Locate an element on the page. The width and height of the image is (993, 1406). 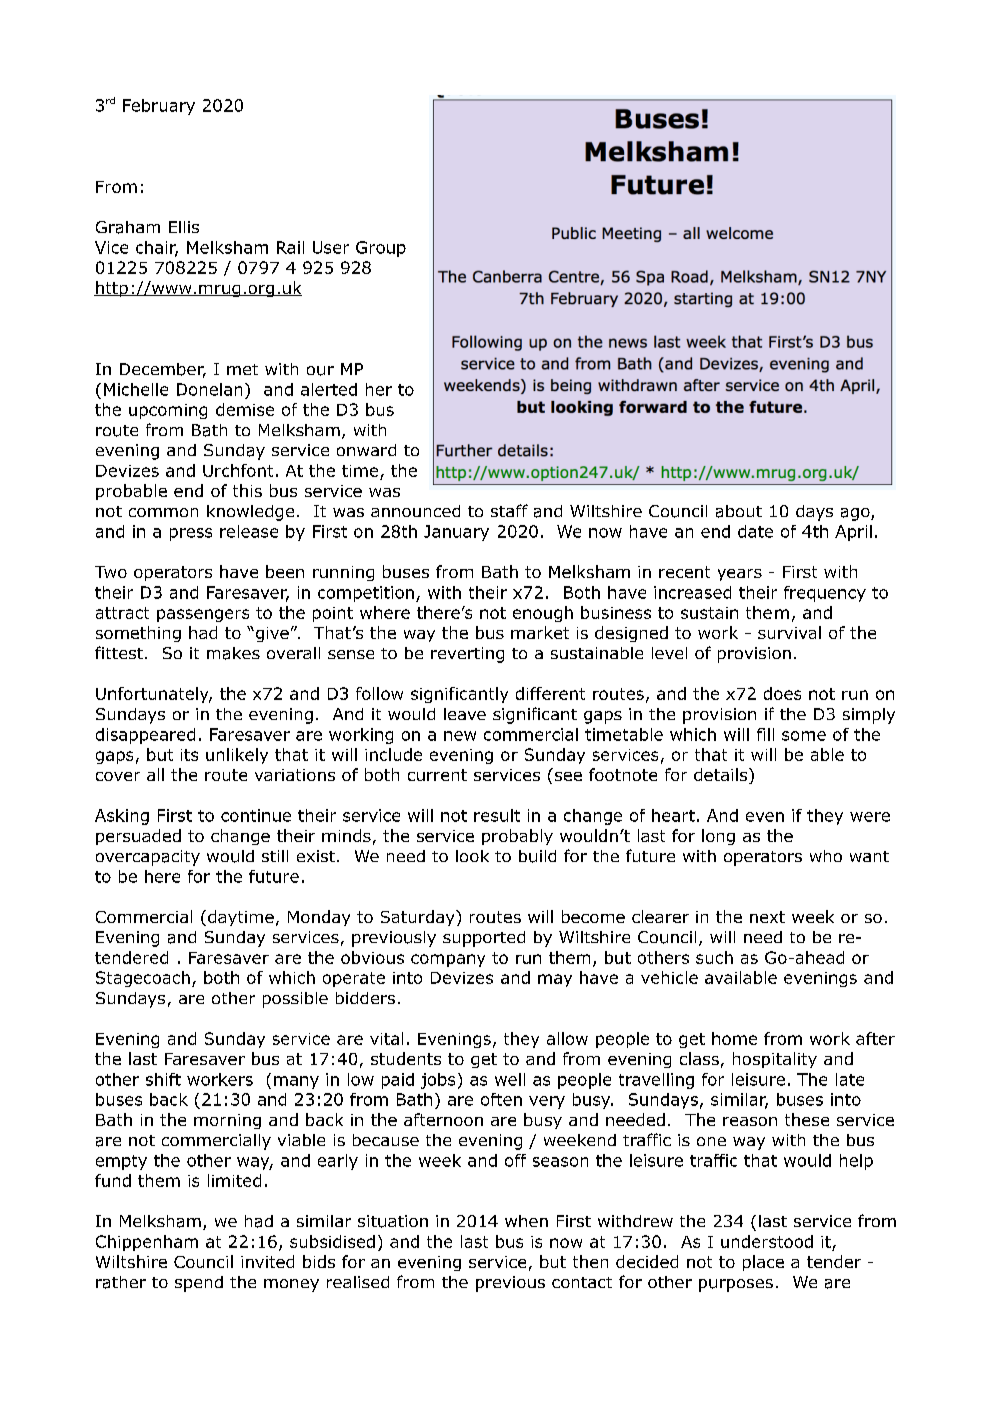
User is located at coordinates (331, 247).
